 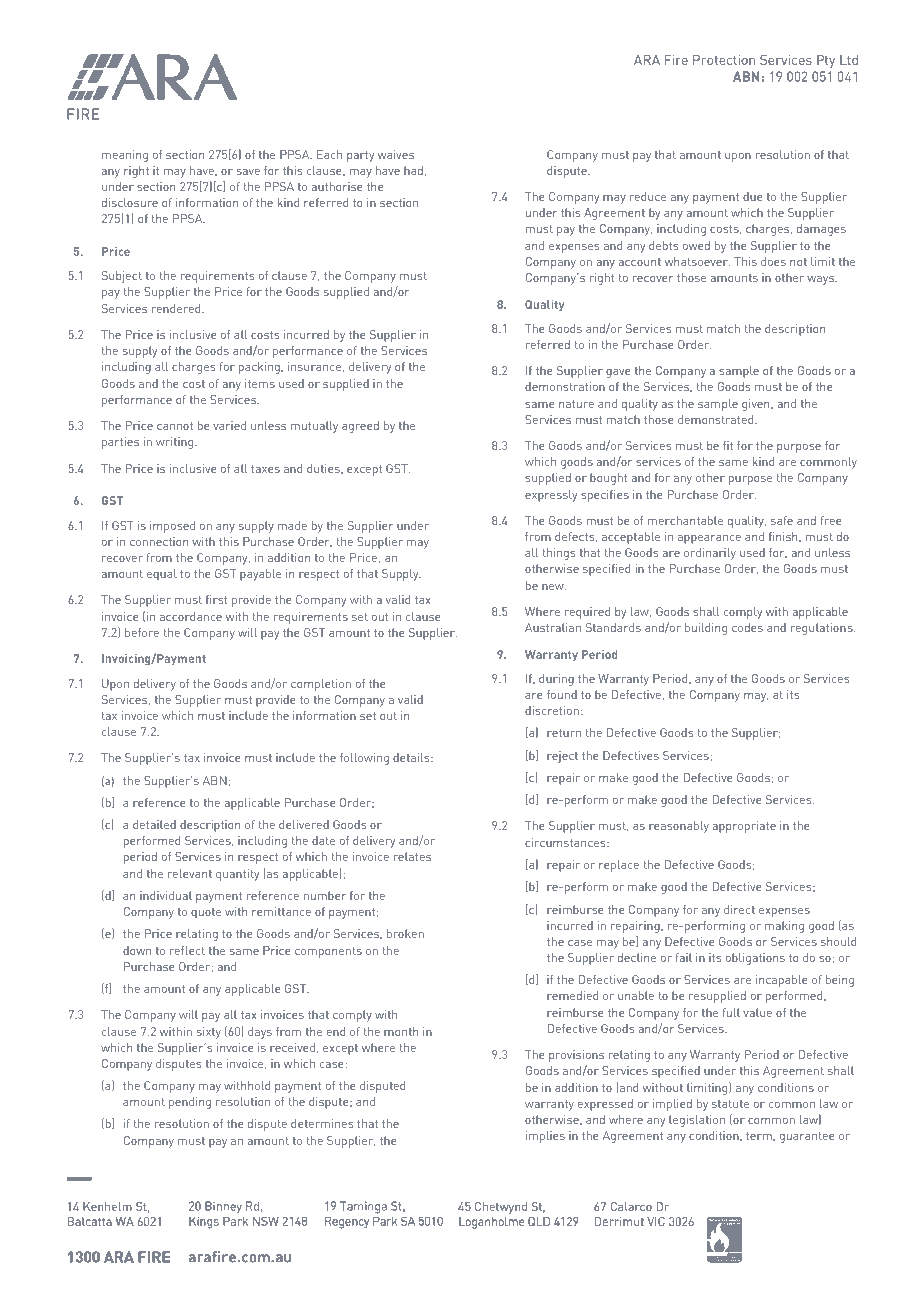 What do you see at coordinates (172, 527) in the page?
I see `imposed` at bounding box center [172, 527].
